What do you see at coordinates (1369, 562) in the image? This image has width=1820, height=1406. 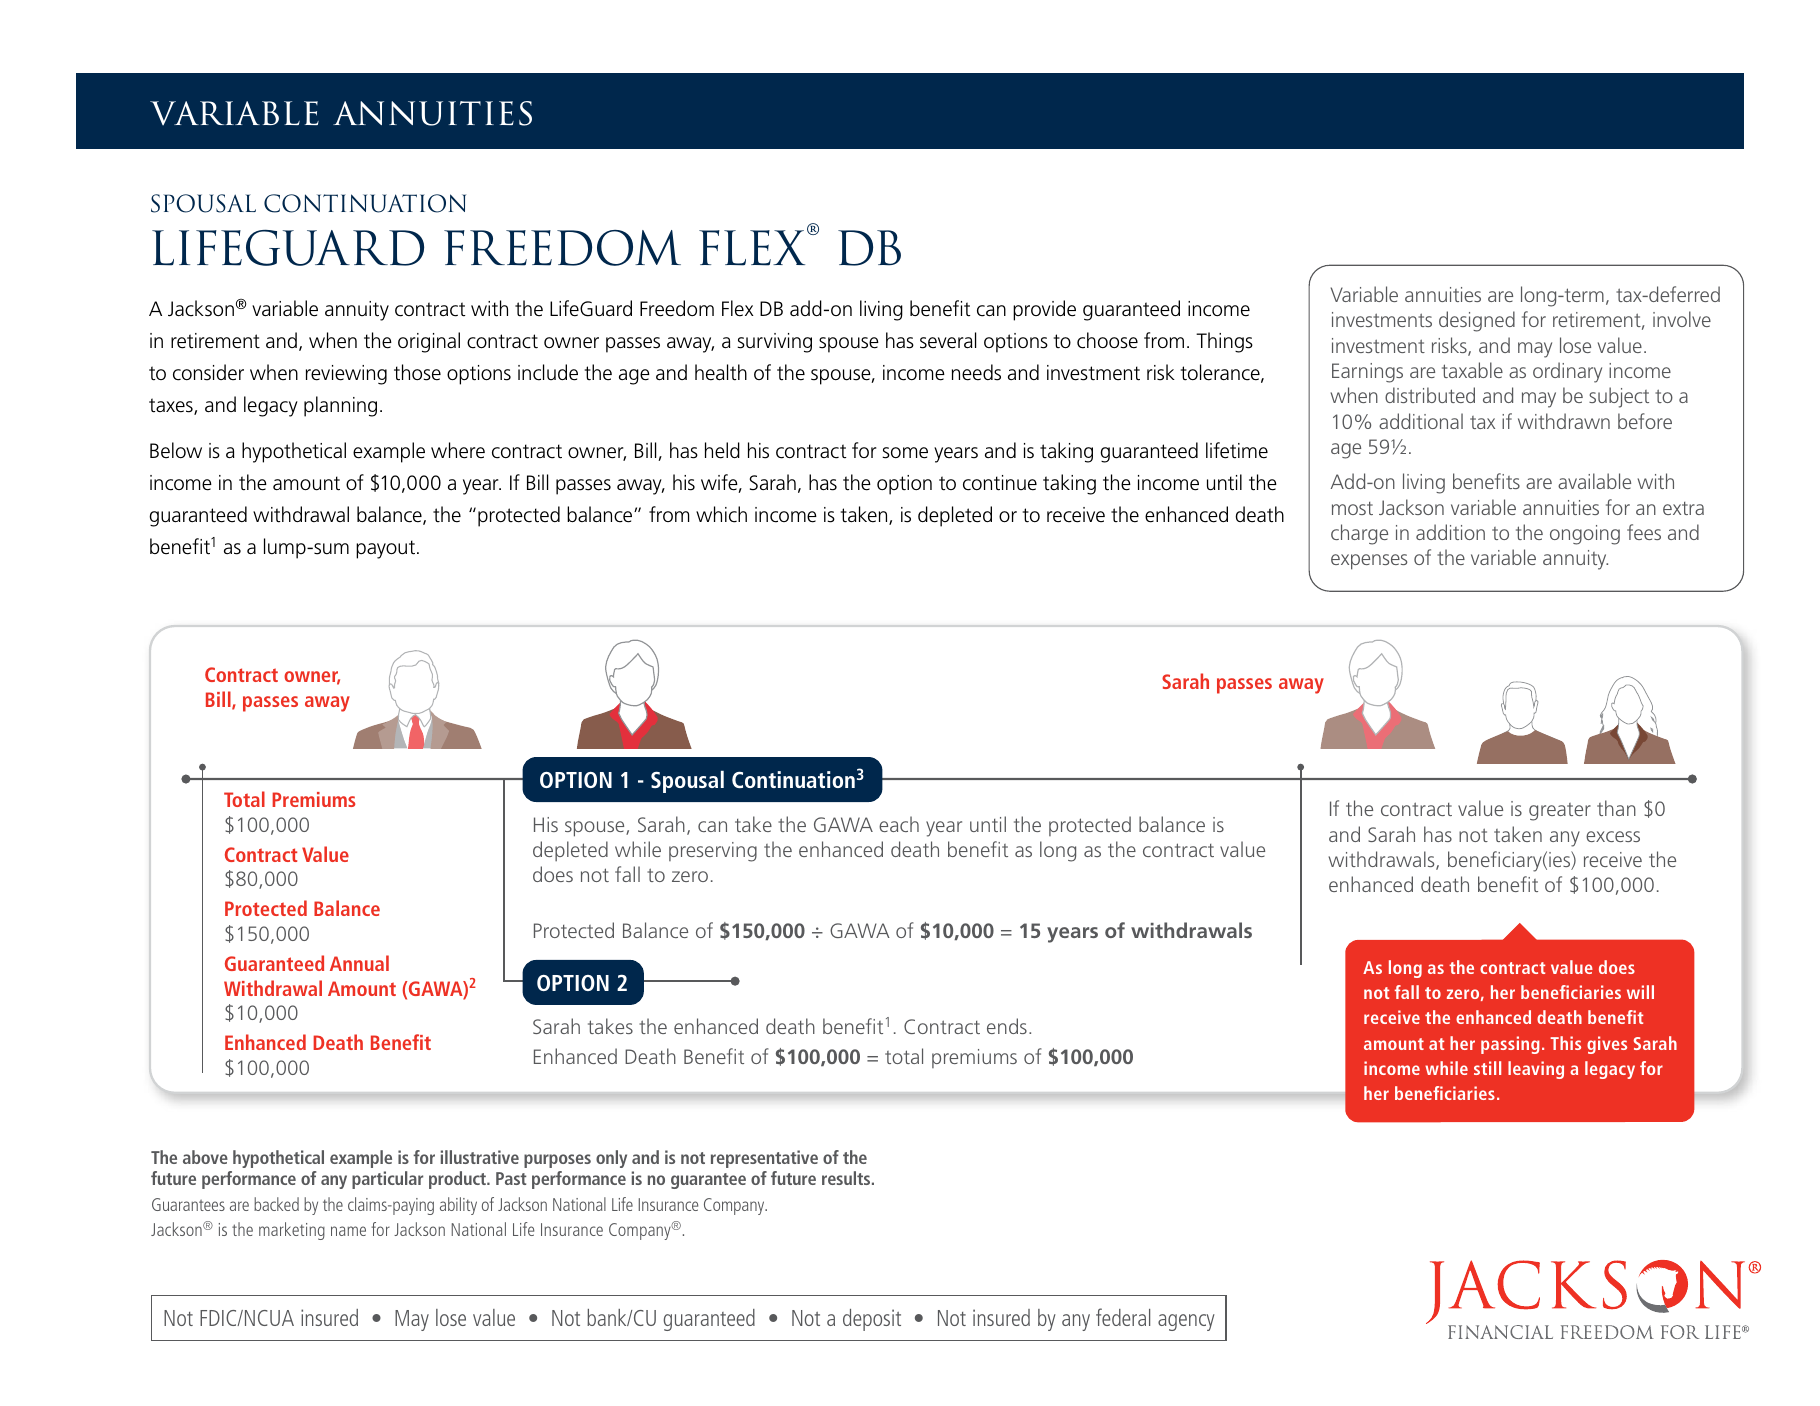 I see `expenses` at bounding box center [1369, 562].
